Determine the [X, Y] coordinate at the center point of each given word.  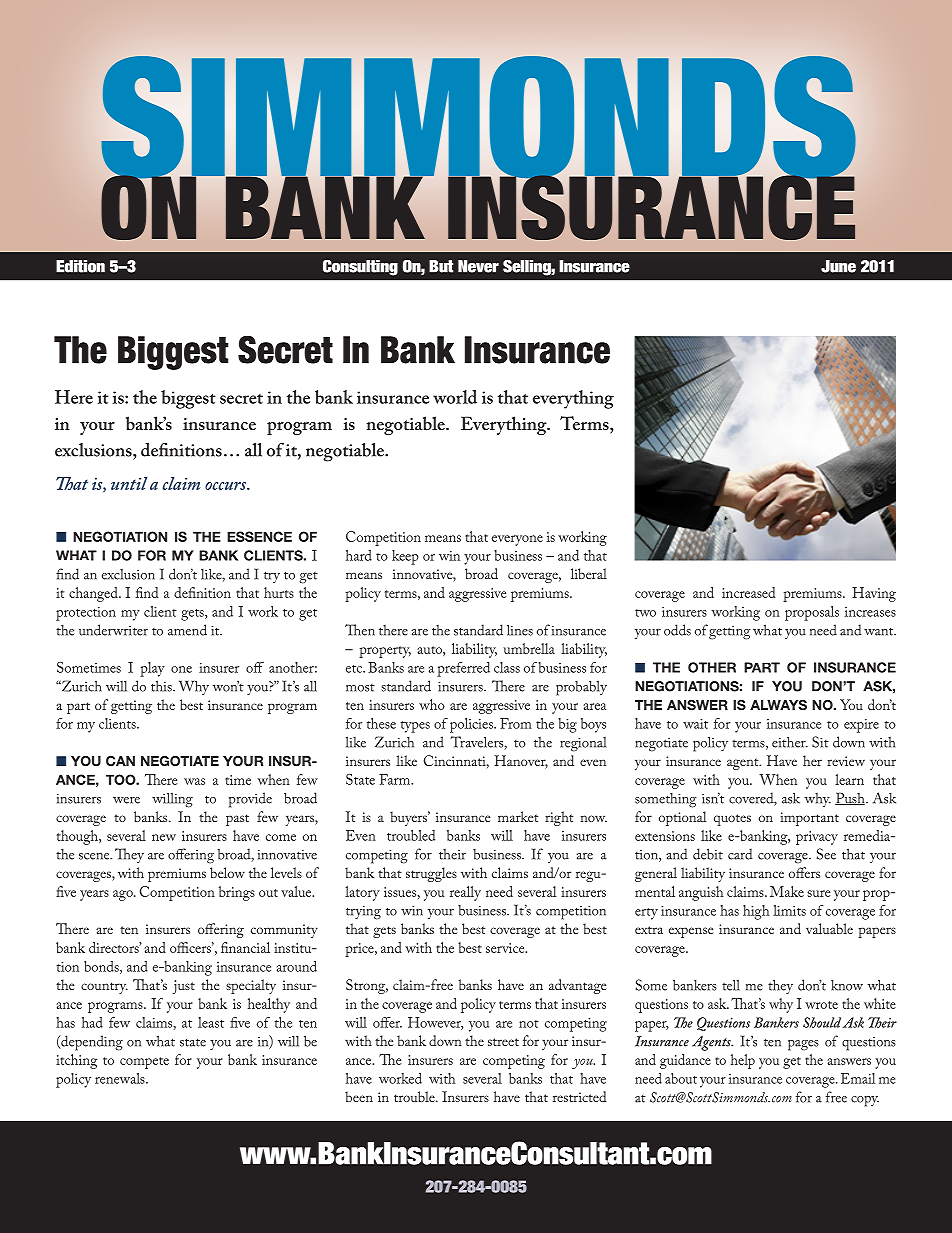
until [129, 483]
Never [478, 266]
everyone [517, 540]
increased [748, 592]
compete [144, 1063]
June [838, 266]
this [162, 686]
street [503, 1042]
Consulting [360, 268]
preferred [463, 669]
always [778, 705]
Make [787, 891]
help [743, 1061]
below [227, 872]
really [465, 893]
